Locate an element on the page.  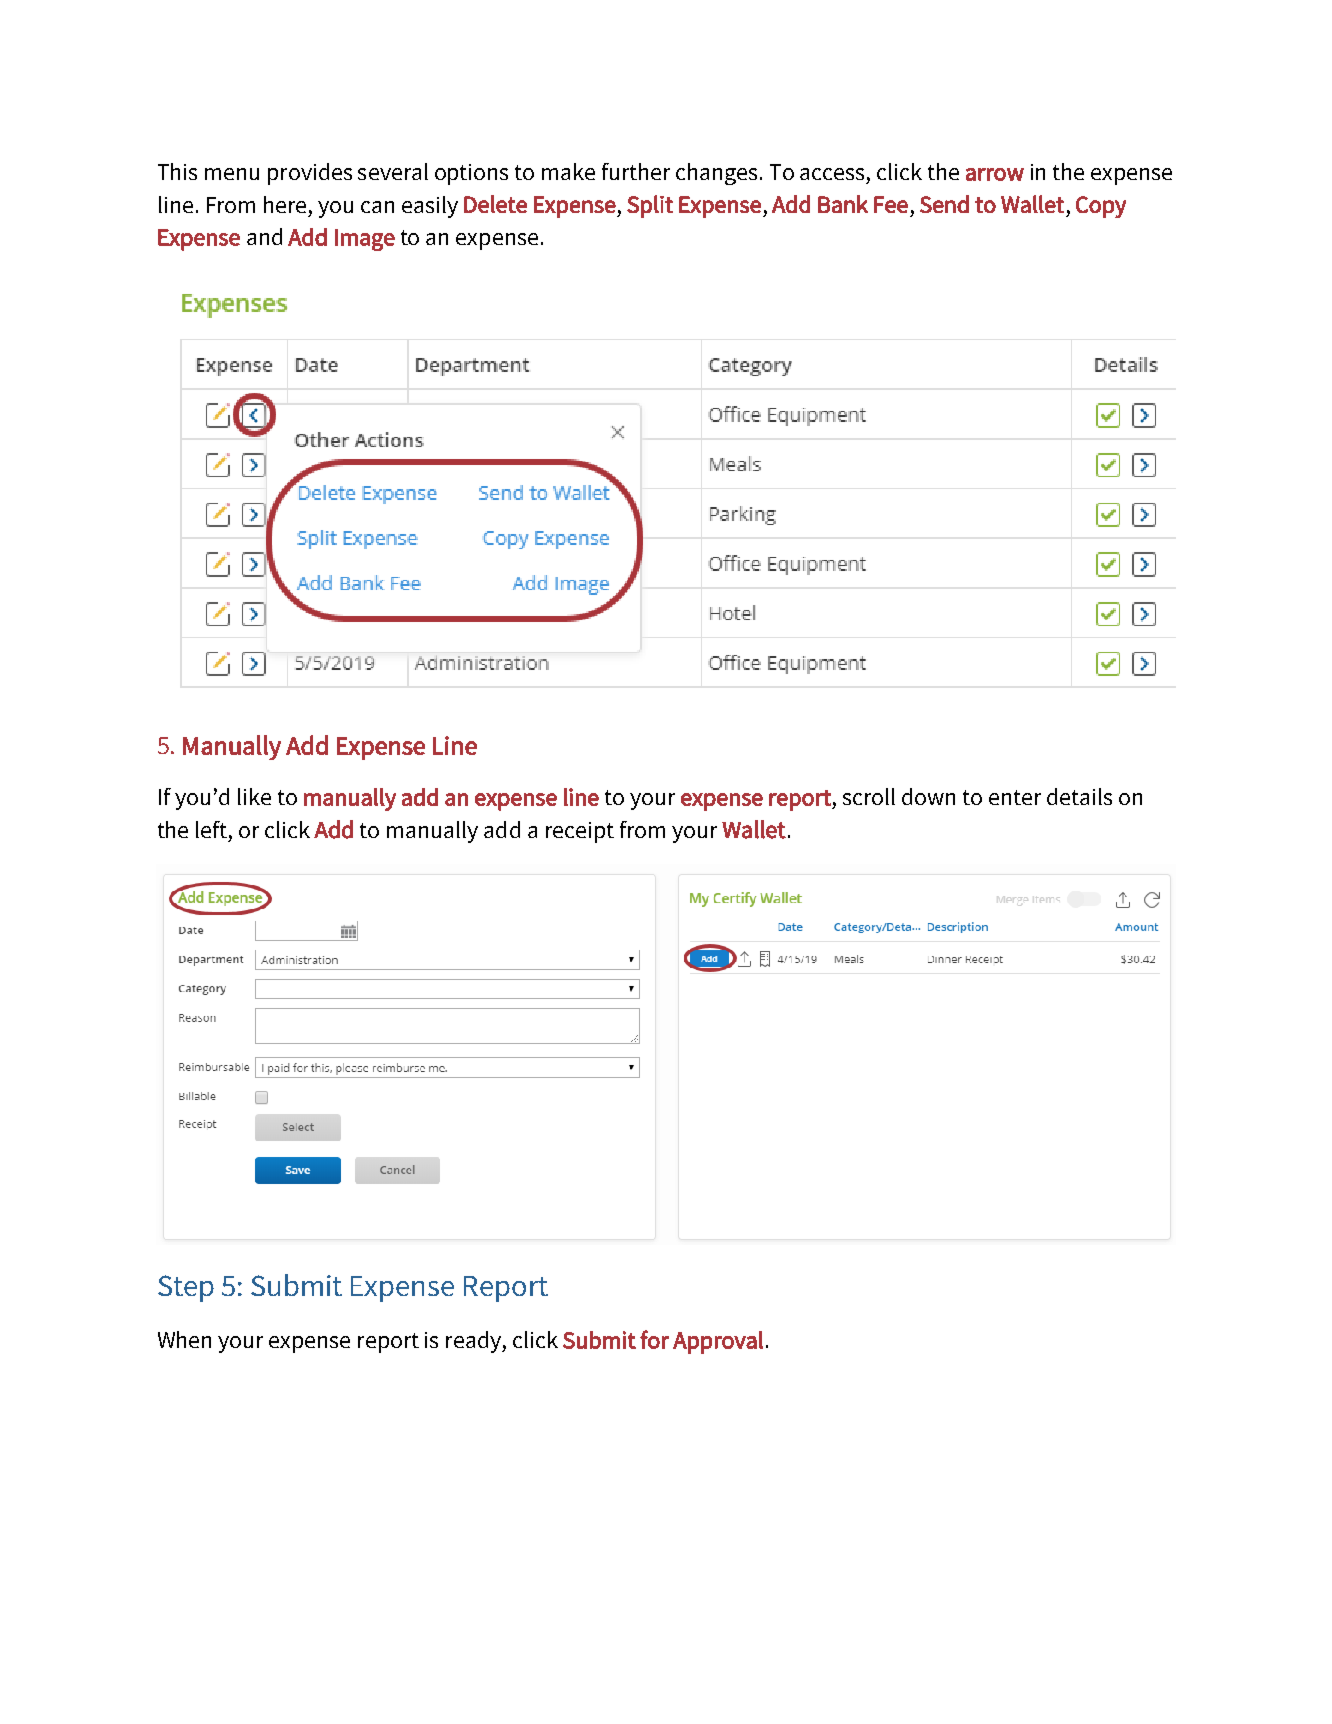
like is located at coordinates (254, 796).
